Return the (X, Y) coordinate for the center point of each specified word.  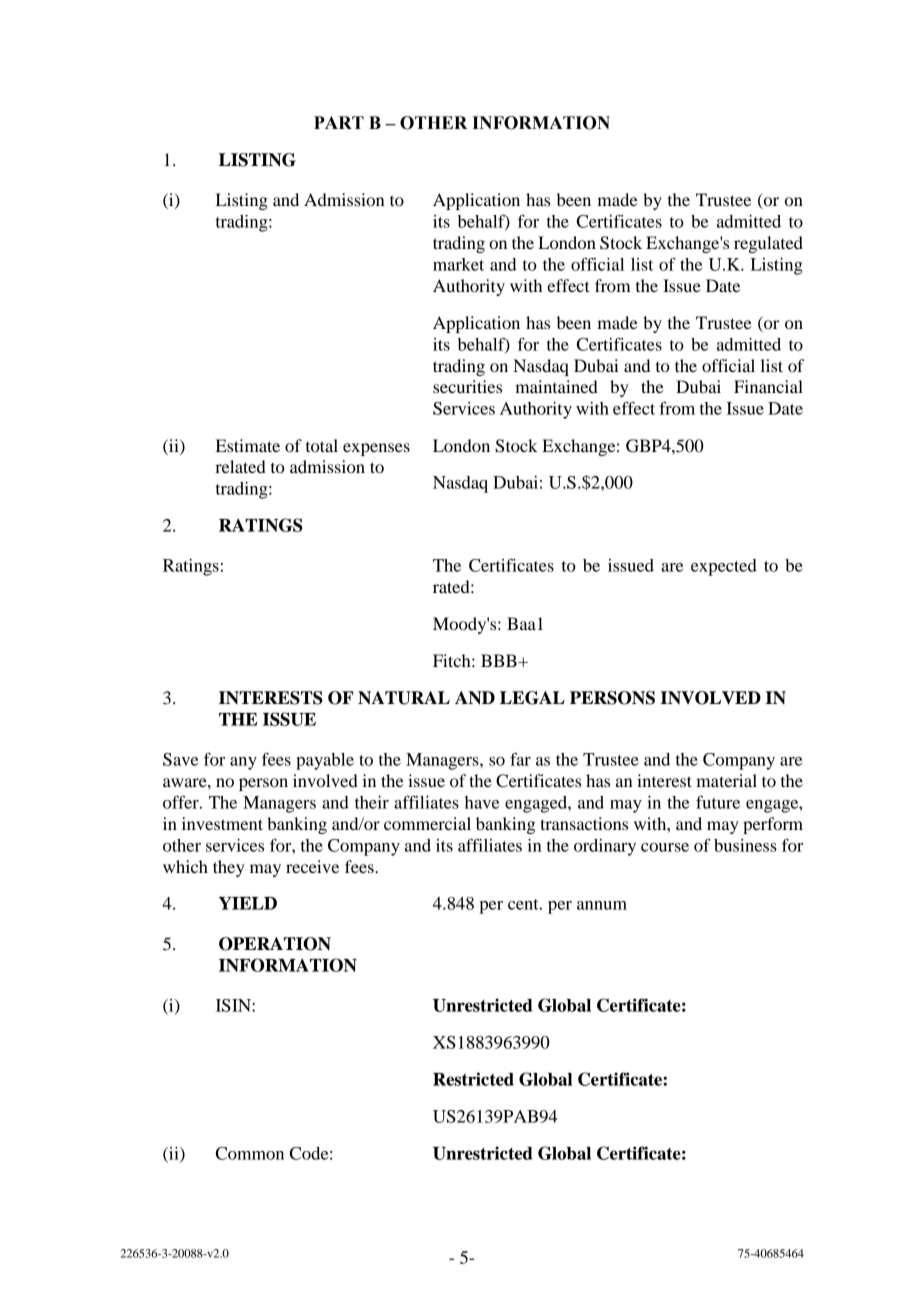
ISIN (234, 1005)
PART (339, 122)
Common (250, 1153)
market (458, 264)
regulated (768, 244)
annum (602, 905)
